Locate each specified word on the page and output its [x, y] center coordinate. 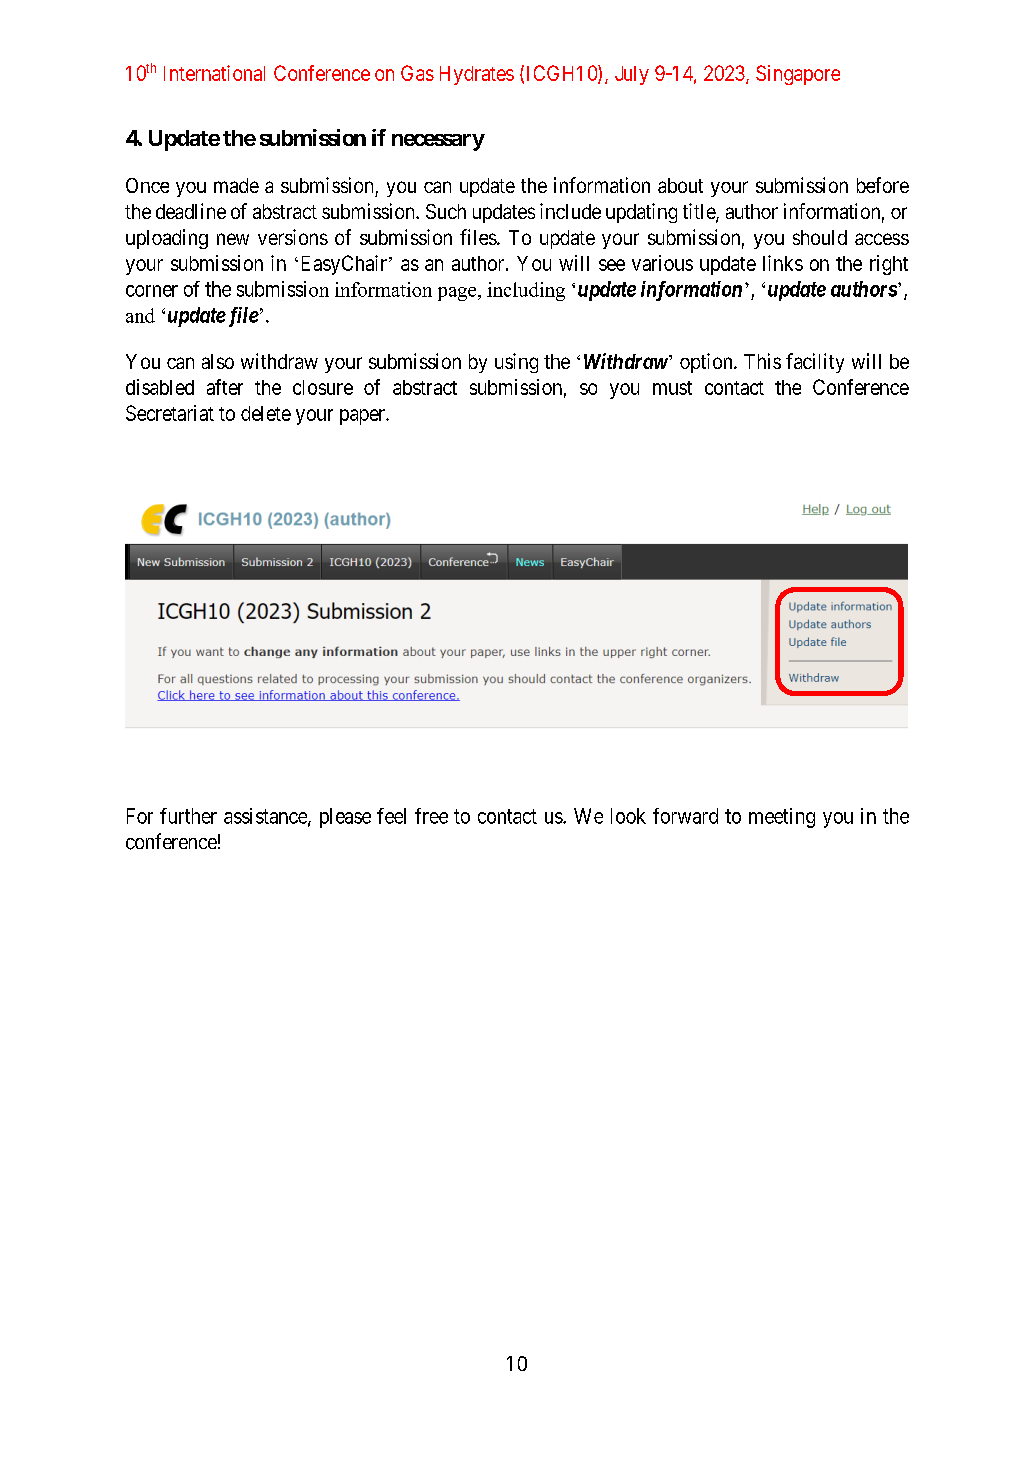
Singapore [798, 75]
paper [363, 417]
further [188, 816]
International [214, 73]
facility [815, 363]
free [431, 816]
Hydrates [477, 75]
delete [266, 413]
